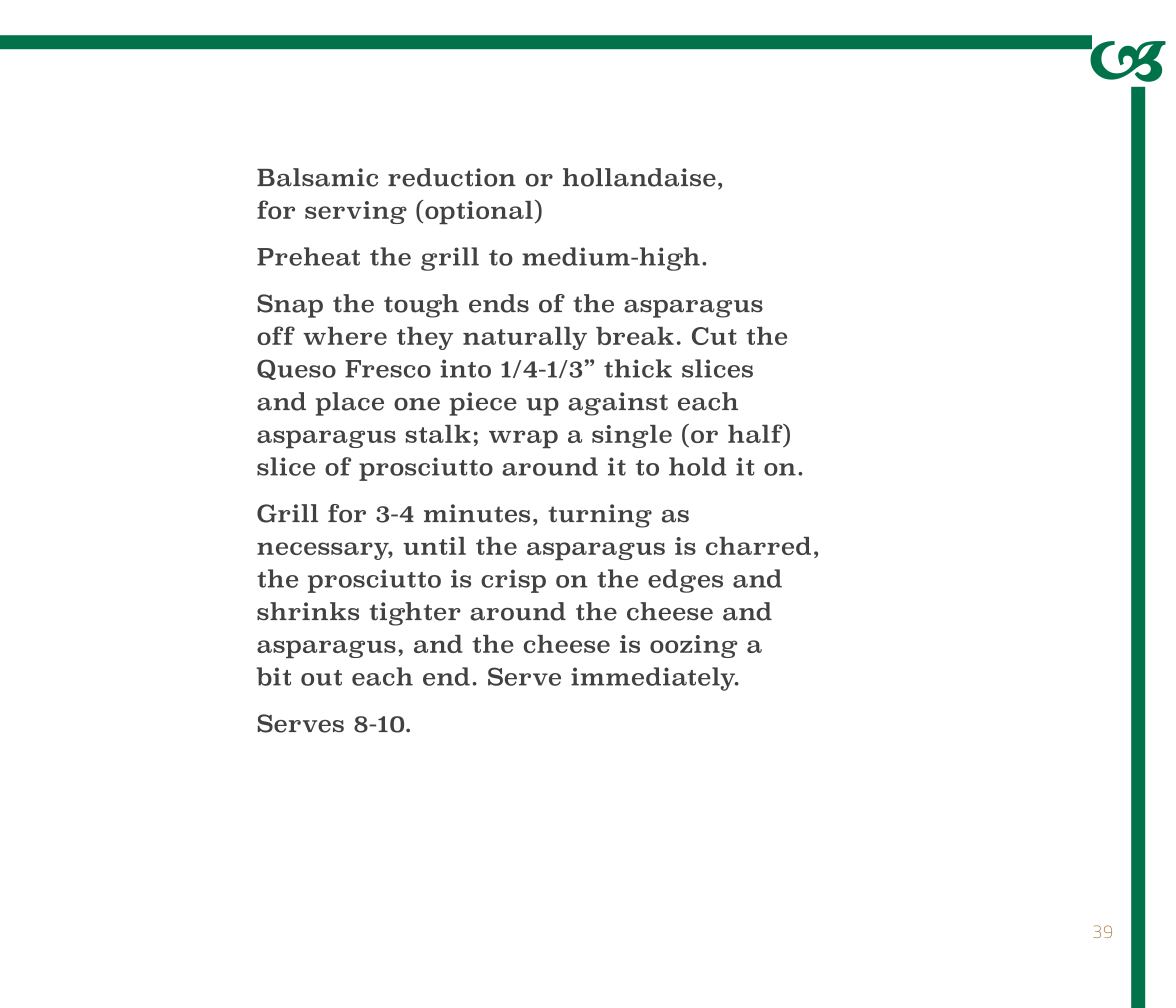  I want to click on Cut, so click(714, 336).
